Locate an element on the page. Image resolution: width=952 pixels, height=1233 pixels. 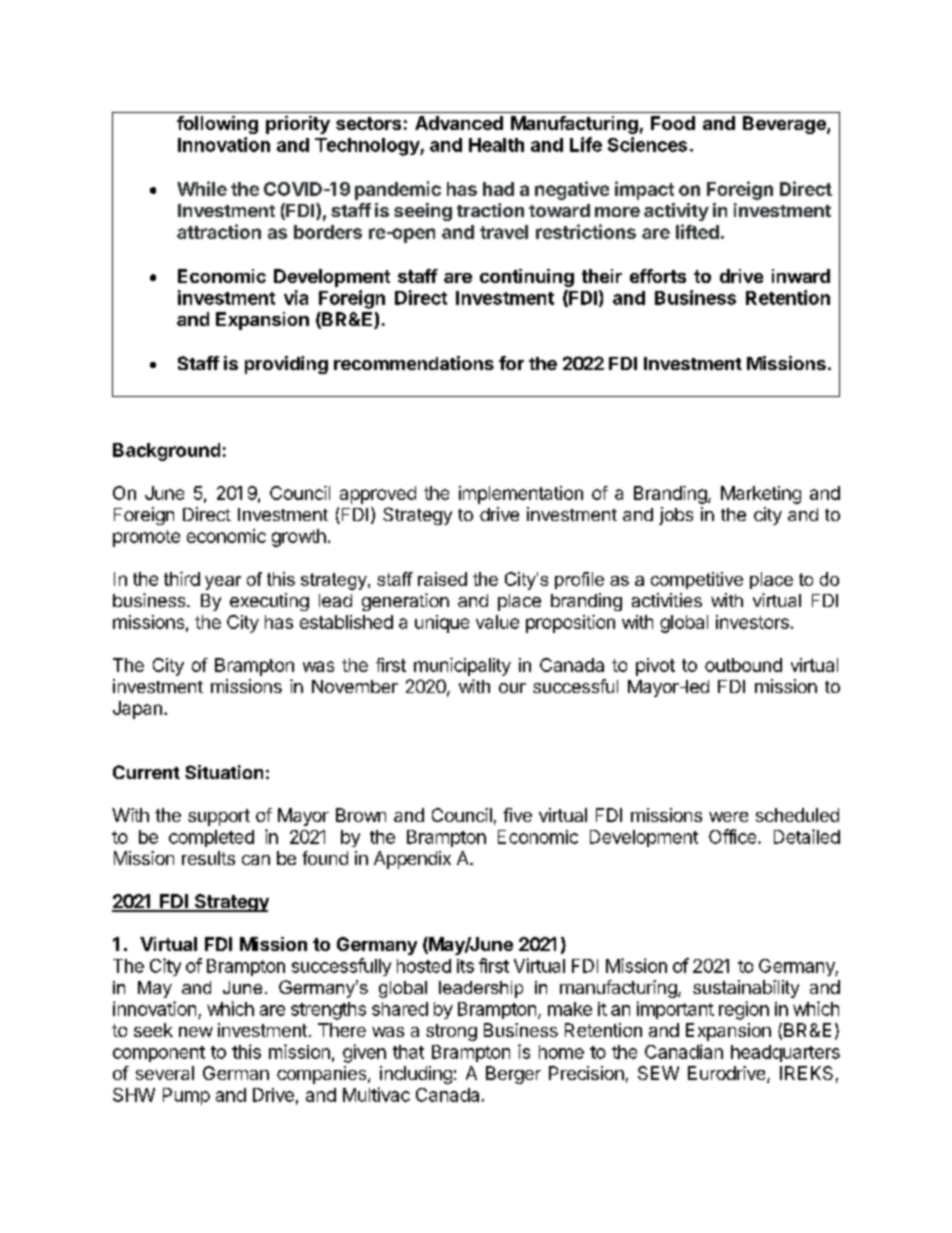
were is located at coordinates (728, 817).
